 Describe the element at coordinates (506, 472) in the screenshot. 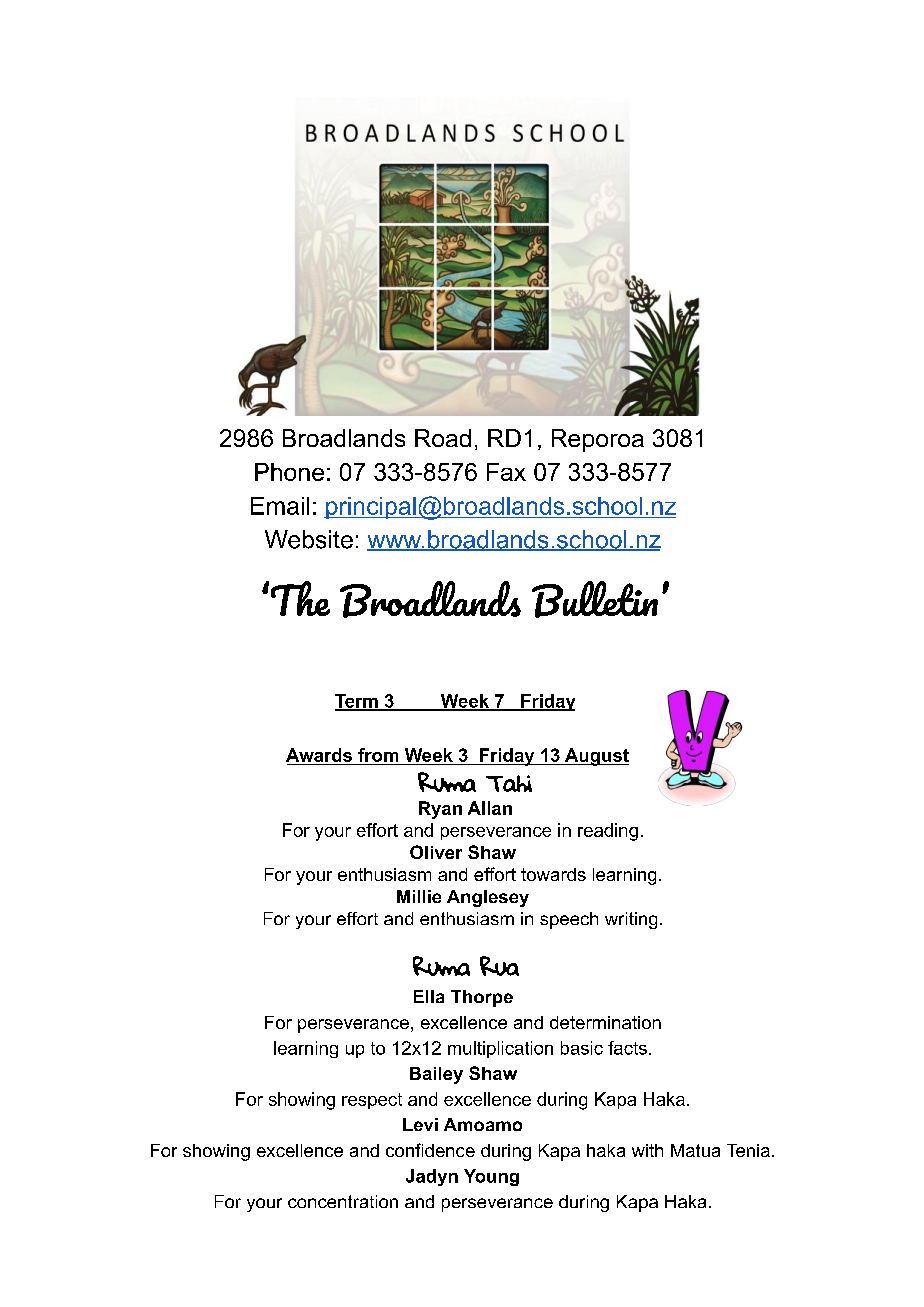

I see `Fax` at that location.
